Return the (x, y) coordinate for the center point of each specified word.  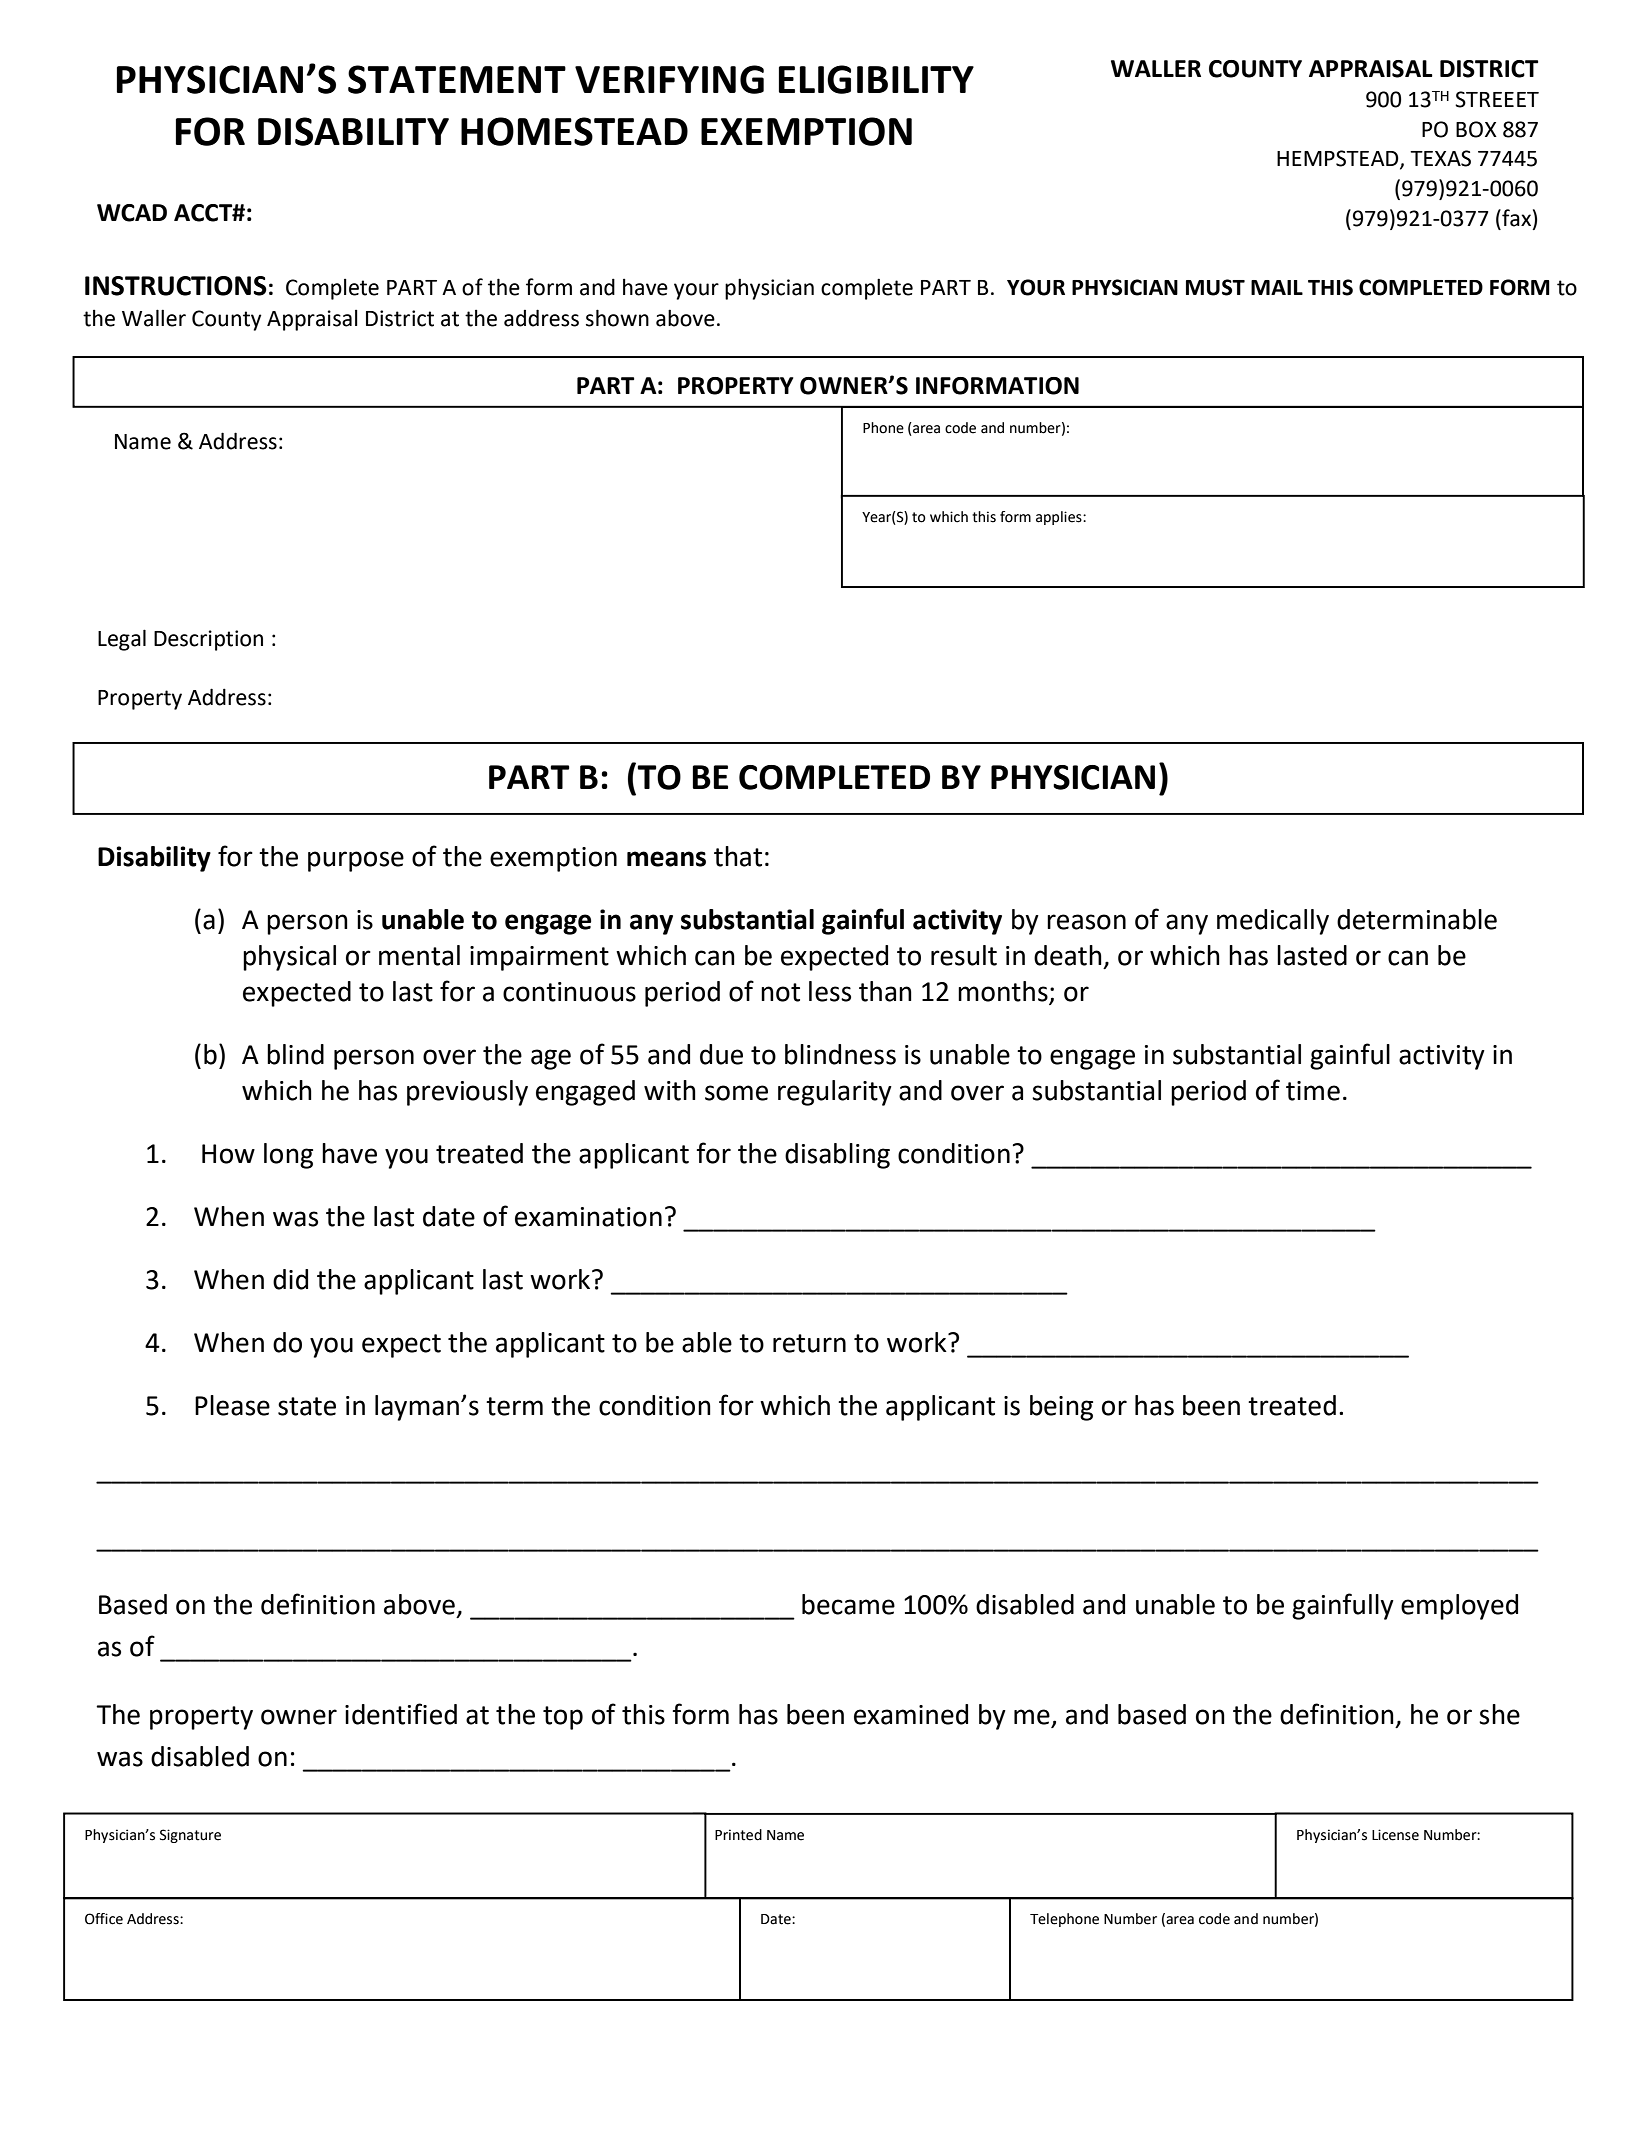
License (1395, 1835)
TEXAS (1440, 158)
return (809, 1343)
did (290, 1279)
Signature (190, 1836)
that (738, 856)
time (1313, 1091)
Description (208, 640)
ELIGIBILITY (876, 79)
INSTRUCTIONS (176, 286)
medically (1273, 922)
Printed (738, 1835)
